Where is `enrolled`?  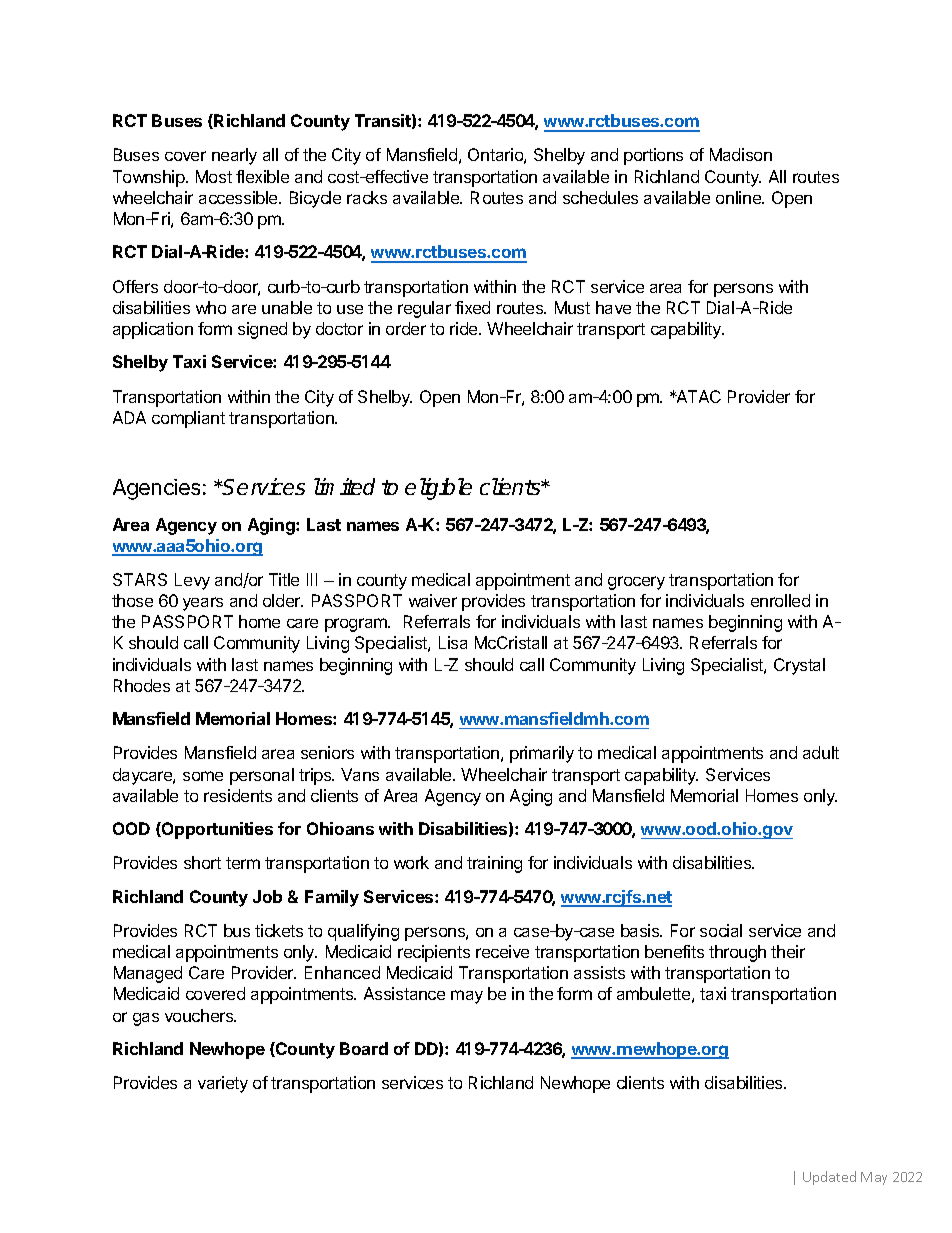 enrolled is located at coordinates (780, 600).
